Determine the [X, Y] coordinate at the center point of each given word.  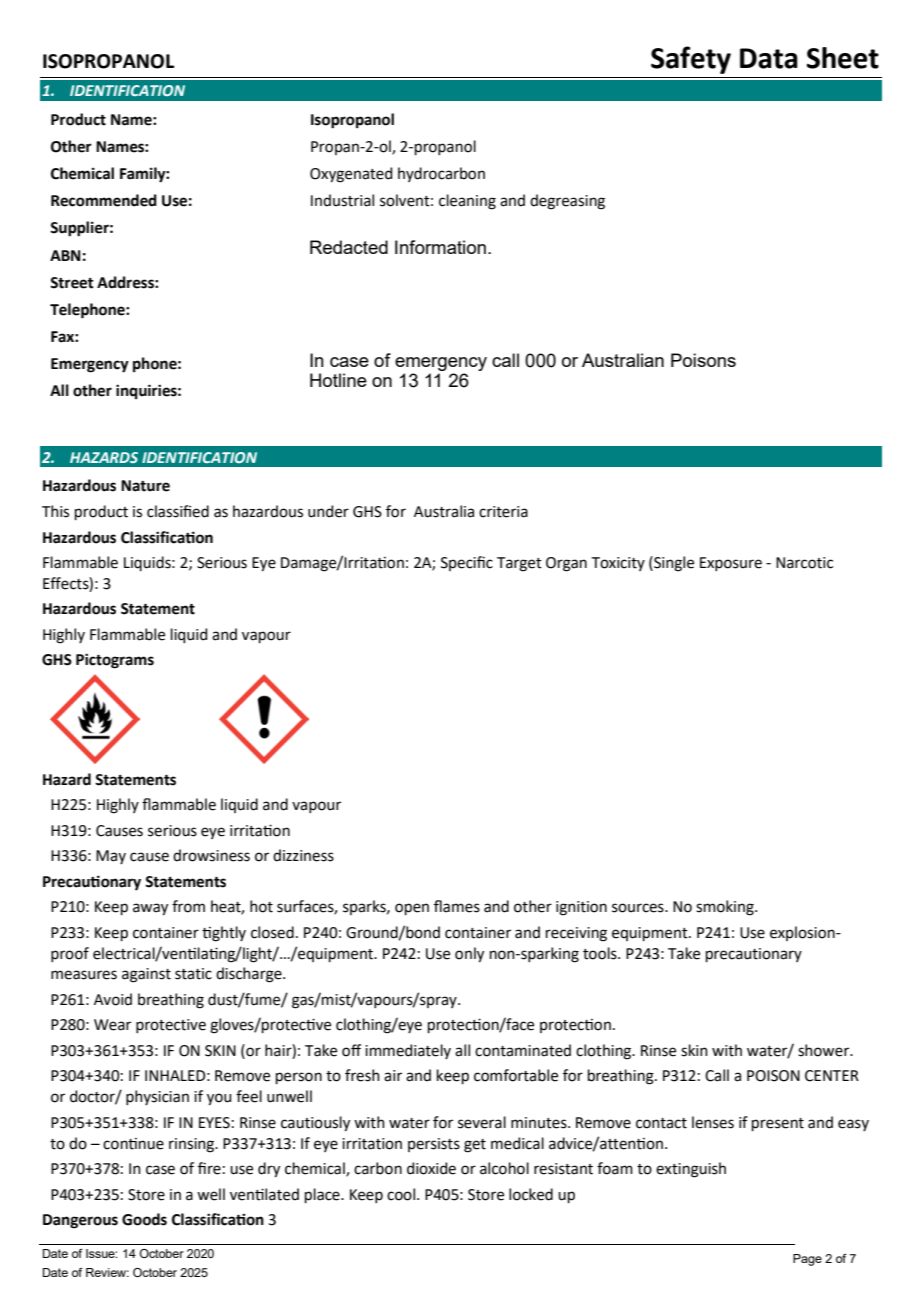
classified [178, 511]
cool [402, 1194]
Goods [144, 1219]
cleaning [467, 202]
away [150, 909]
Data [769, 58]
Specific [467, 563]
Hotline [338, 380]
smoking [726, 908]
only [469, 955]
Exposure [731, 564]
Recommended [104, 200]
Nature [145, 486]
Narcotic [804, 563]
